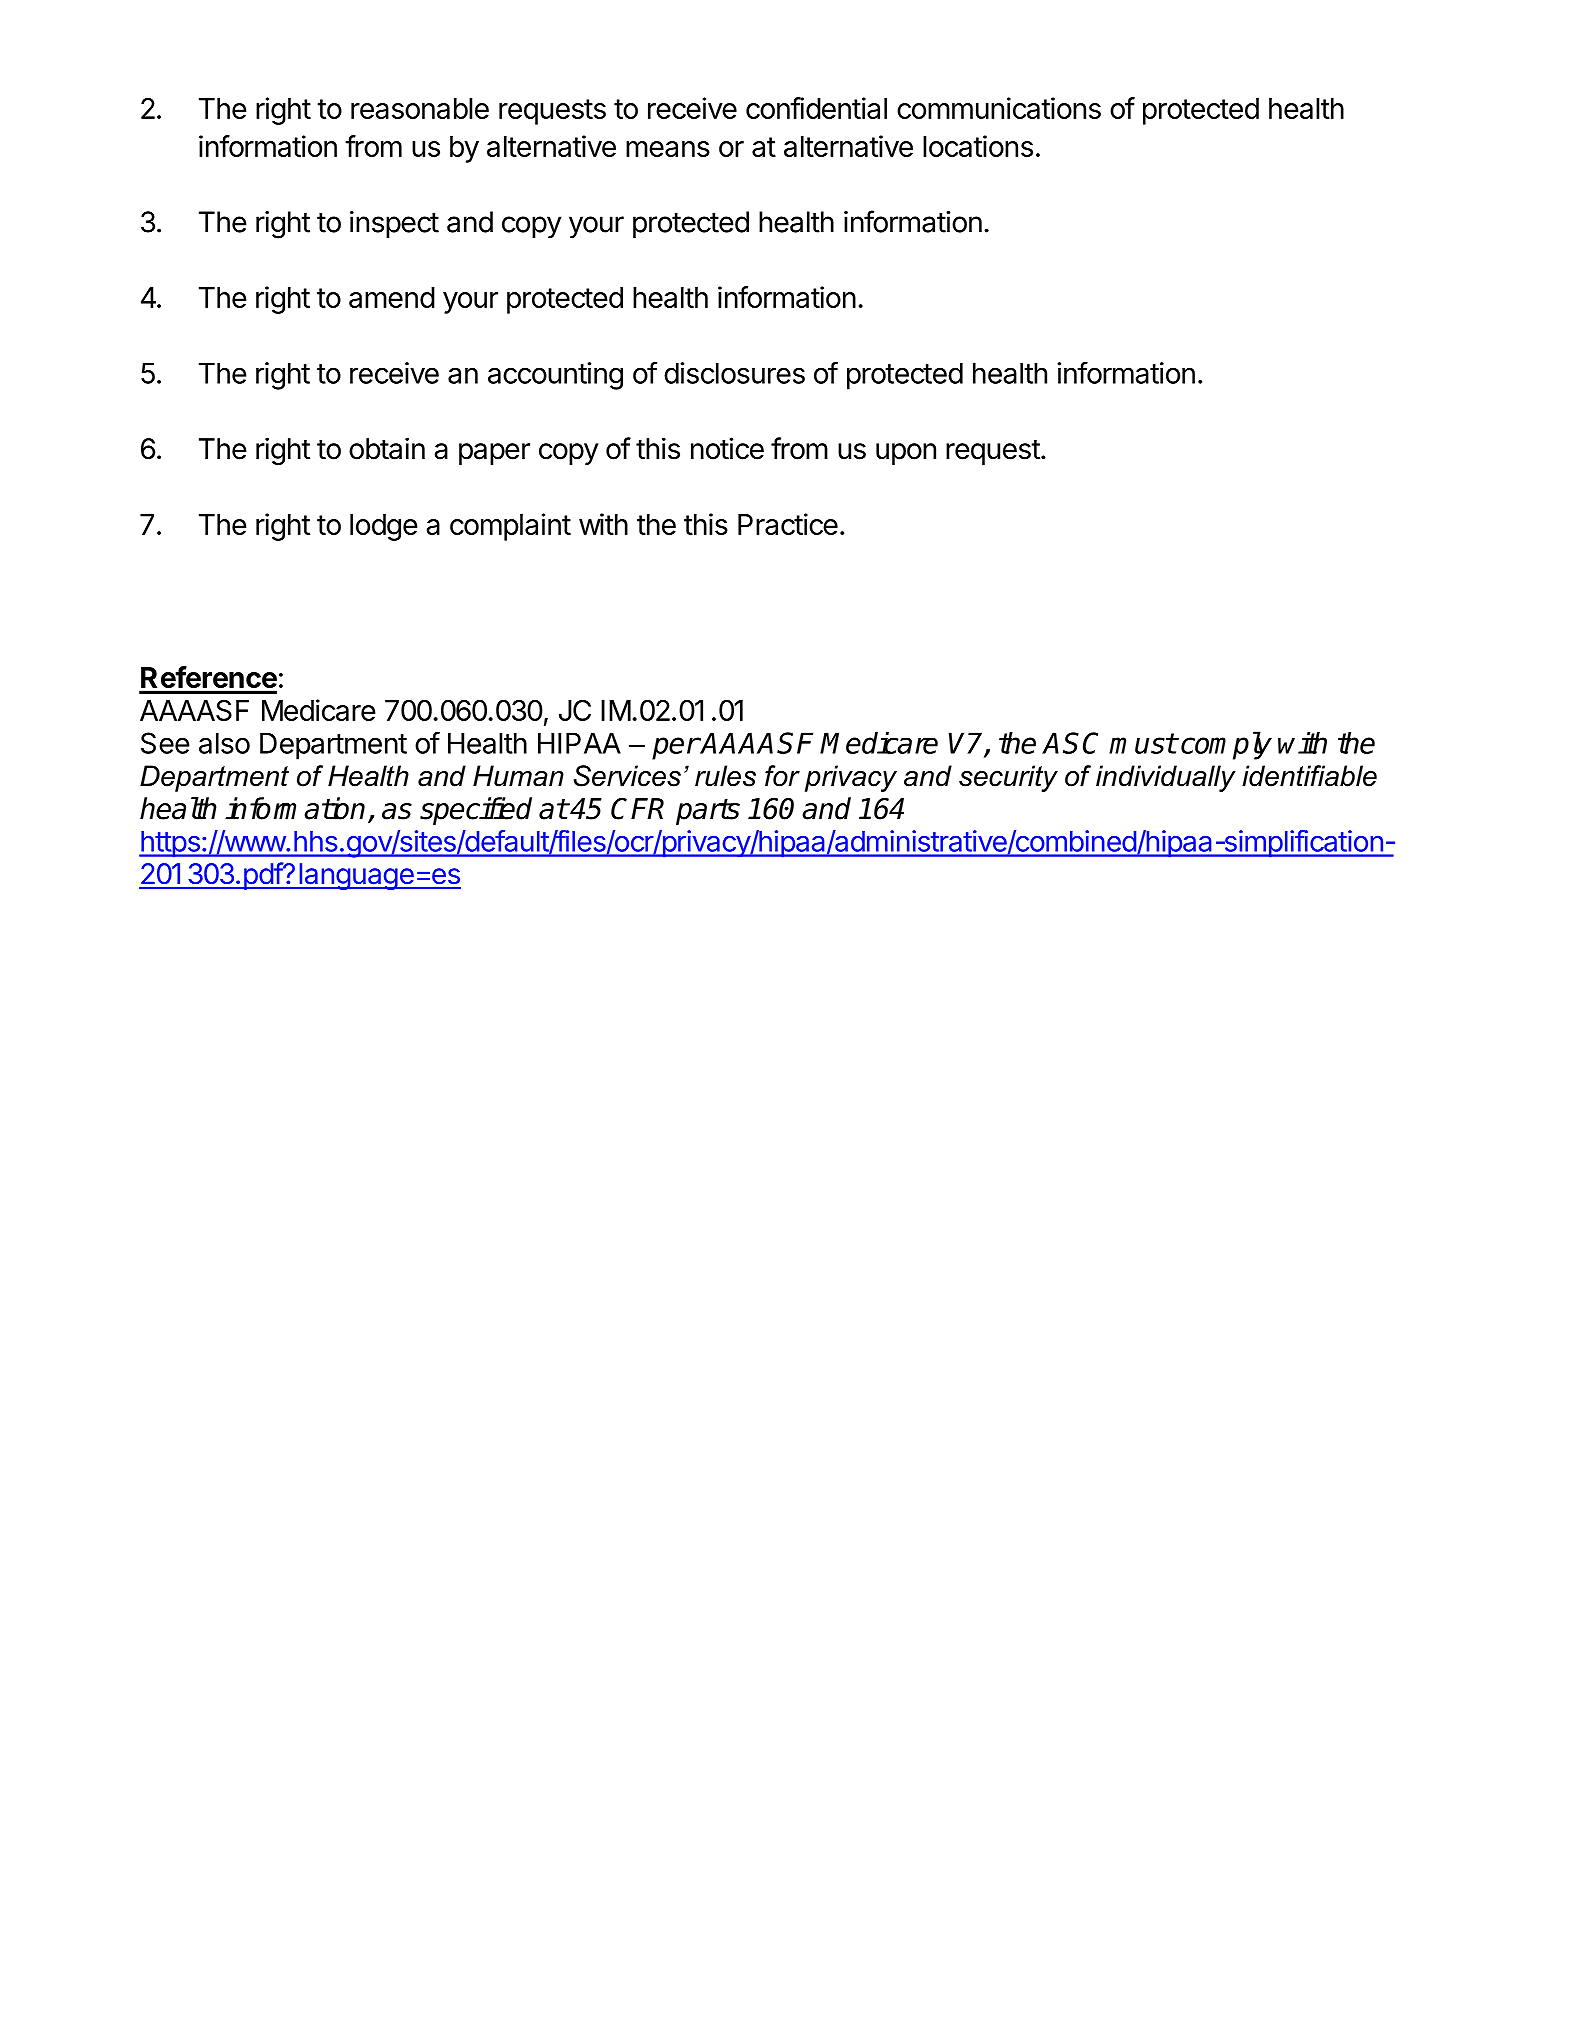  I want to click on communications, so click(999, 108).
